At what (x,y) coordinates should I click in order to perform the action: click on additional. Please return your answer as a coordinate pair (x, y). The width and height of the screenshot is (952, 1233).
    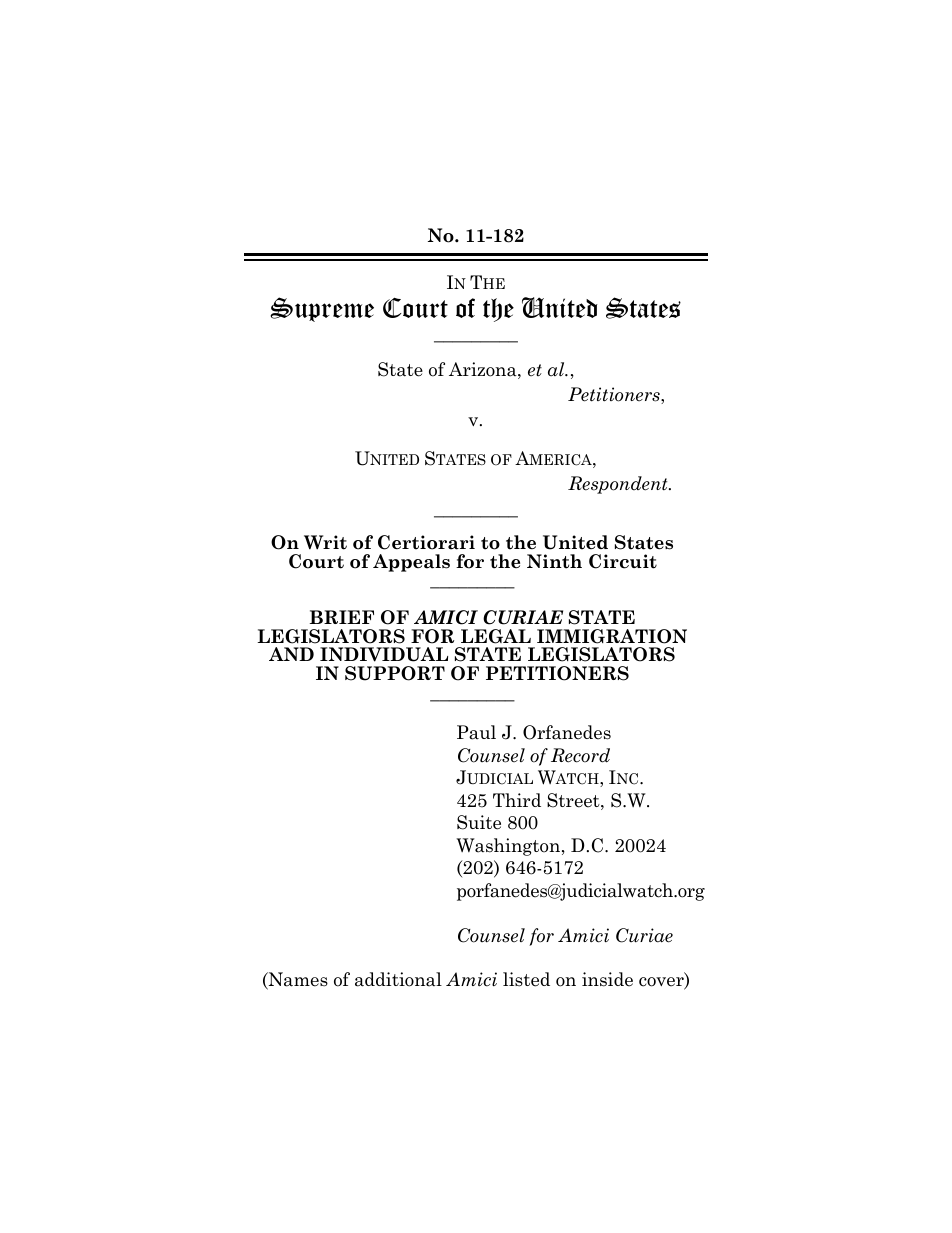
    Looking at the image, I should click on (398, 979).
